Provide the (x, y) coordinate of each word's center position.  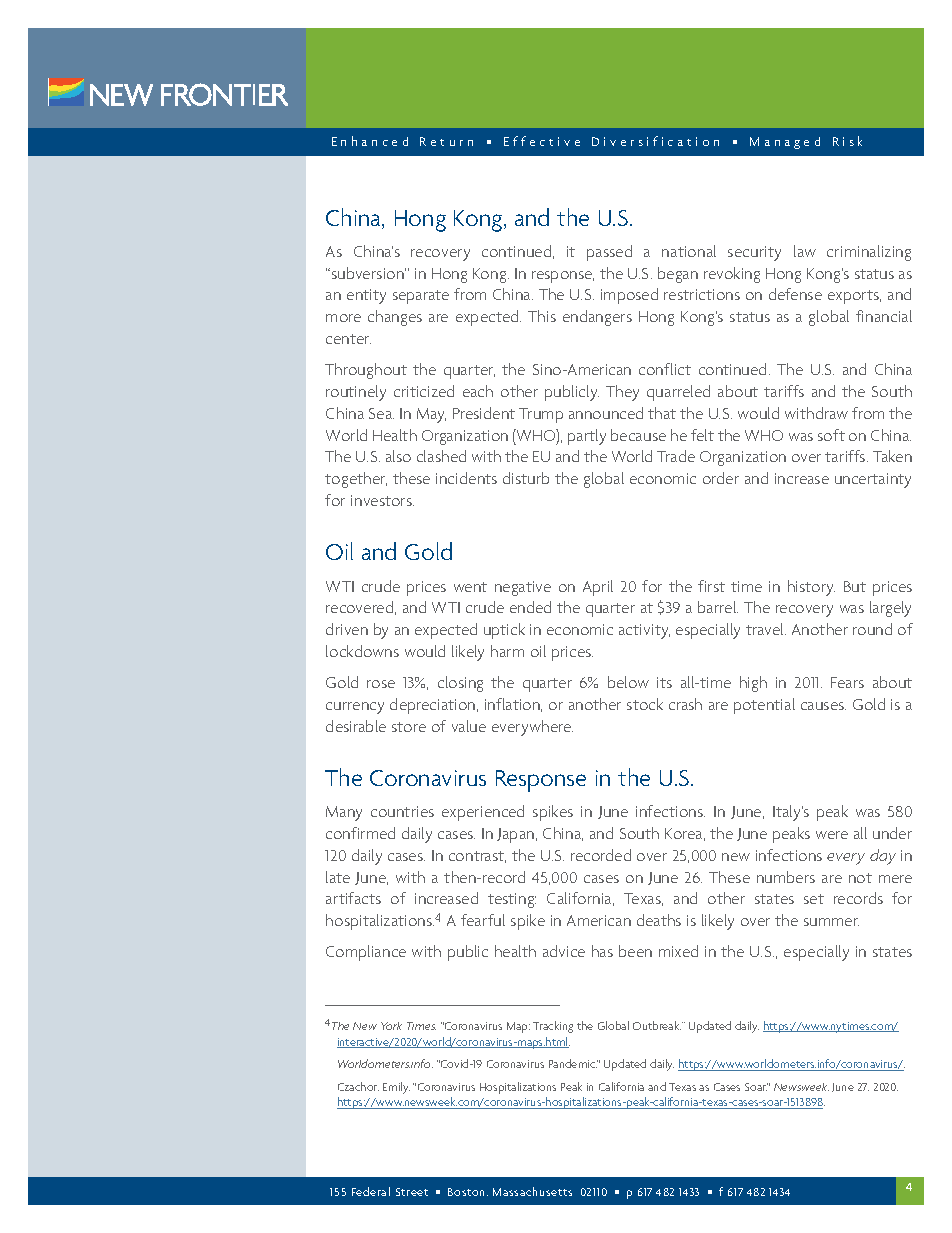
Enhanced (370, 141)
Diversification (655, 141)
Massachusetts (532, 1191)
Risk (847, 141)
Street (412, 1192)
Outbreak (657, 1025)
